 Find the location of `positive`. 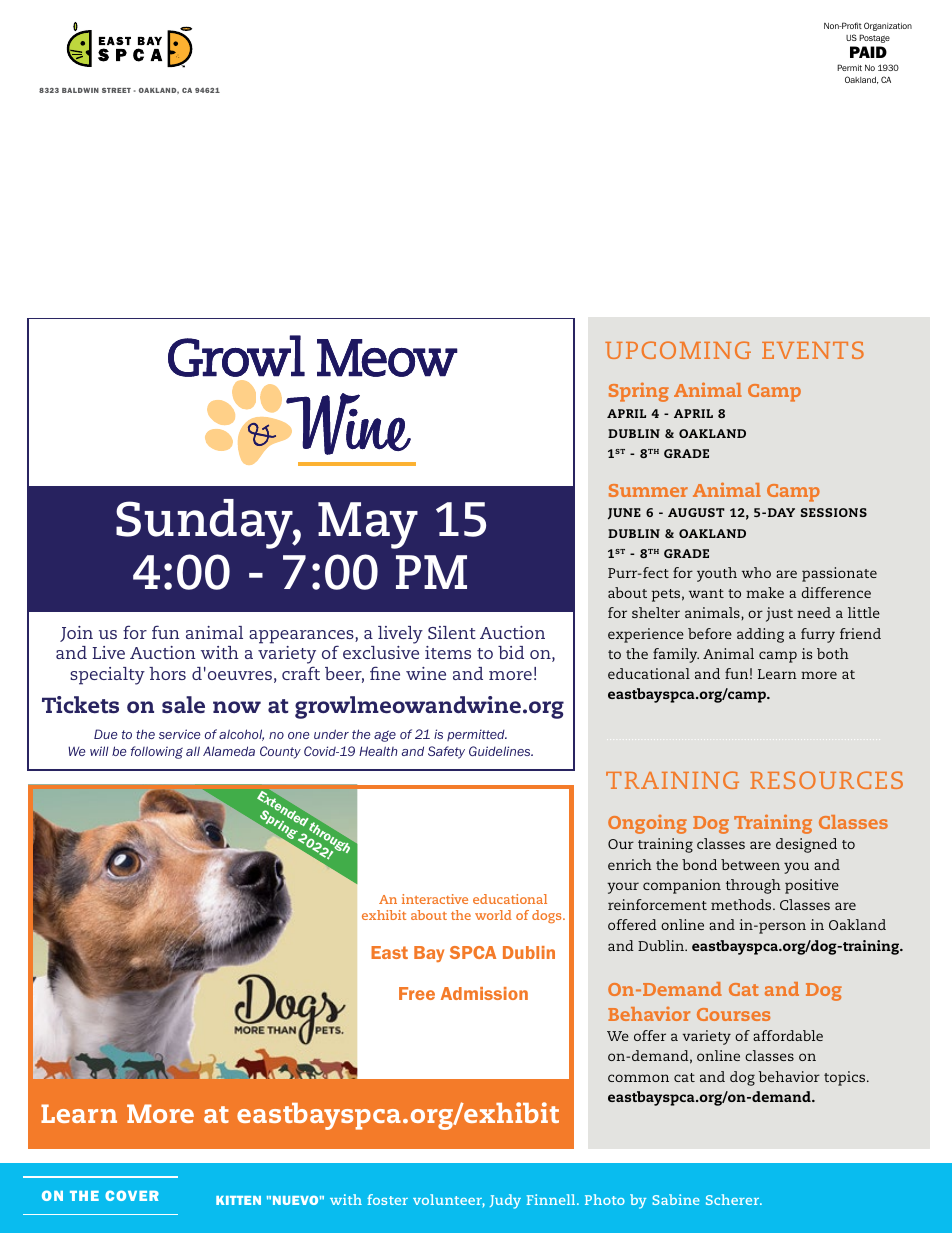

positive is located at coordinates (812, 886).
